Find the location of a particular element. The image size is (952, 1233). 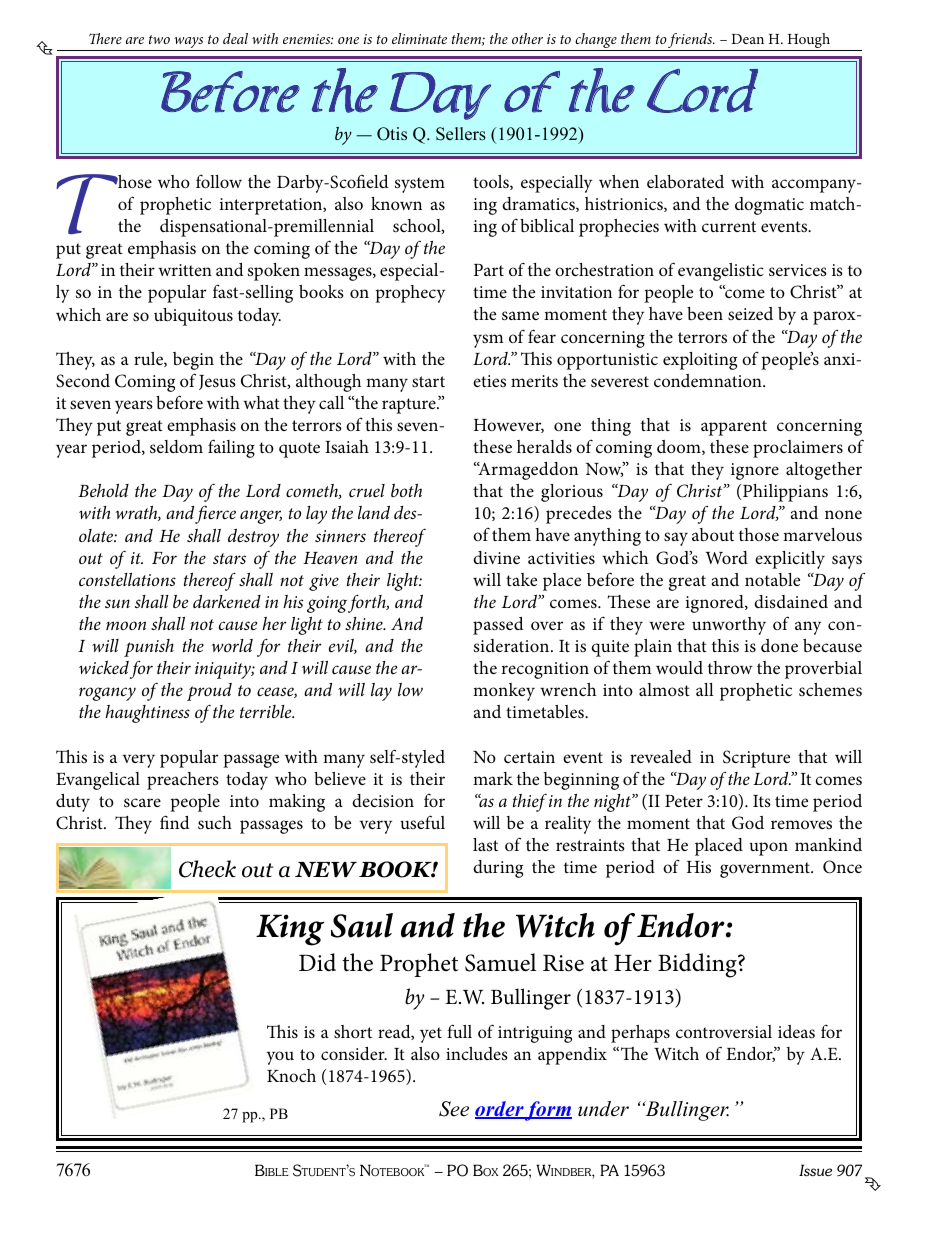

ways is located at coordinates (189, 44).
